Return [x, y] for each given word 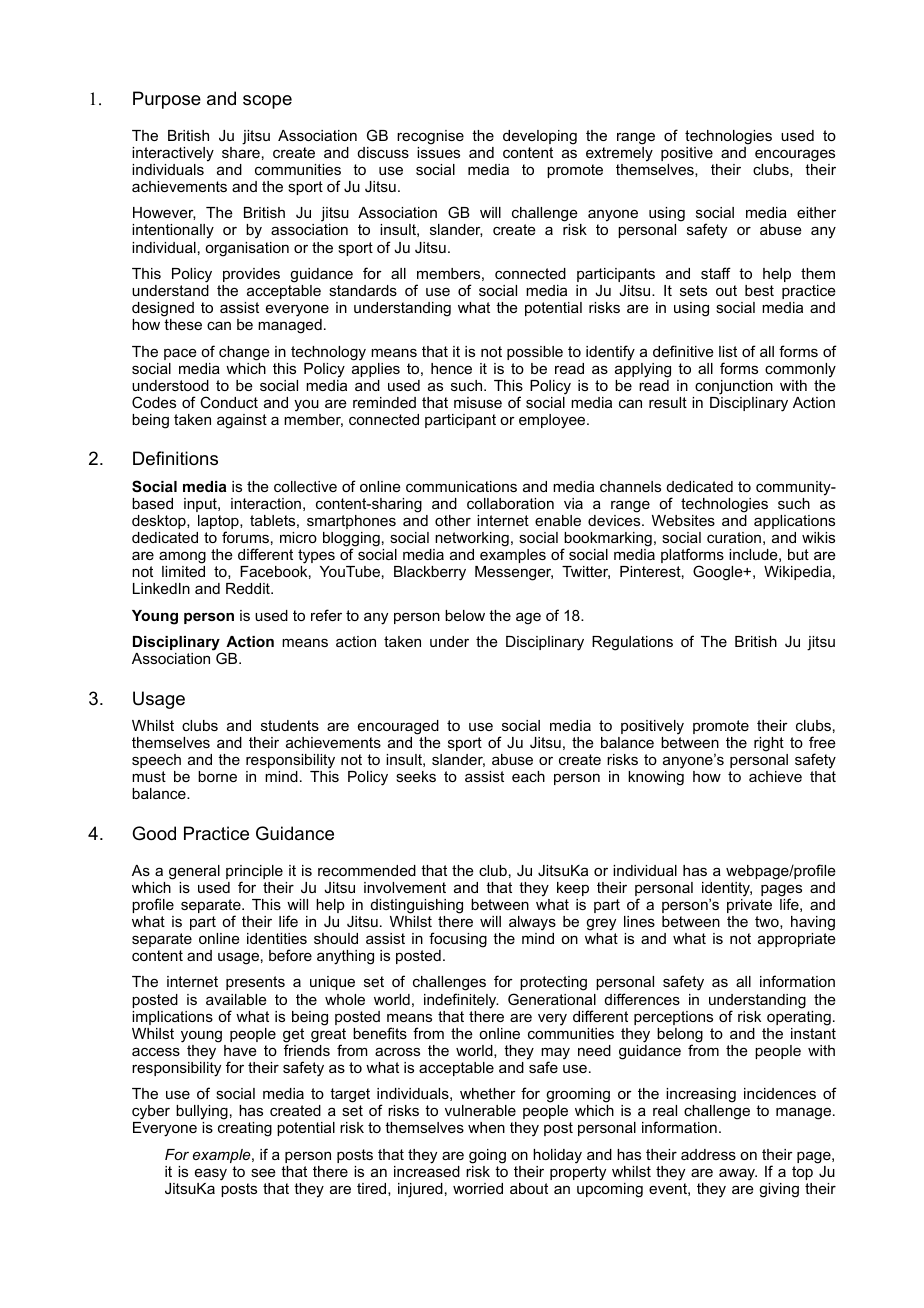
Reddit [249, 588]
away [738, 1174]
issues [438, 152]
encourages [795, 155]
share [241, 152]
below [465, 615]
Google [719, 573]
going [487, 1156]
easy [211, 1174]
